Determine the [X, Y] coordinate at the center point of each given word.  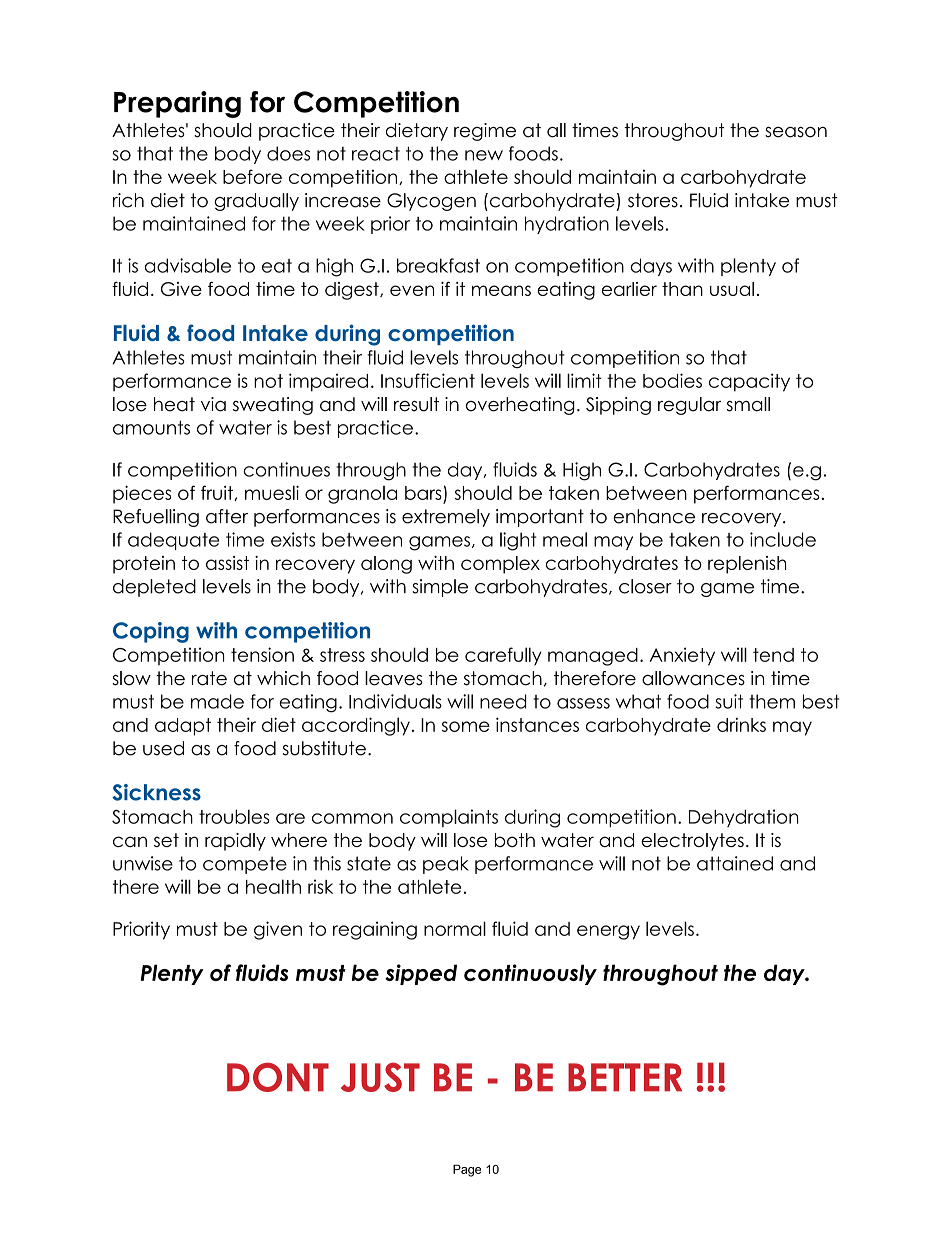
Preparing [177, 104]
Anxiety [682, 656]
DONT [278, 1077]
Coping [151, 632]
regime [485, 132]
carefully [503, 656]
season [796, 132]
